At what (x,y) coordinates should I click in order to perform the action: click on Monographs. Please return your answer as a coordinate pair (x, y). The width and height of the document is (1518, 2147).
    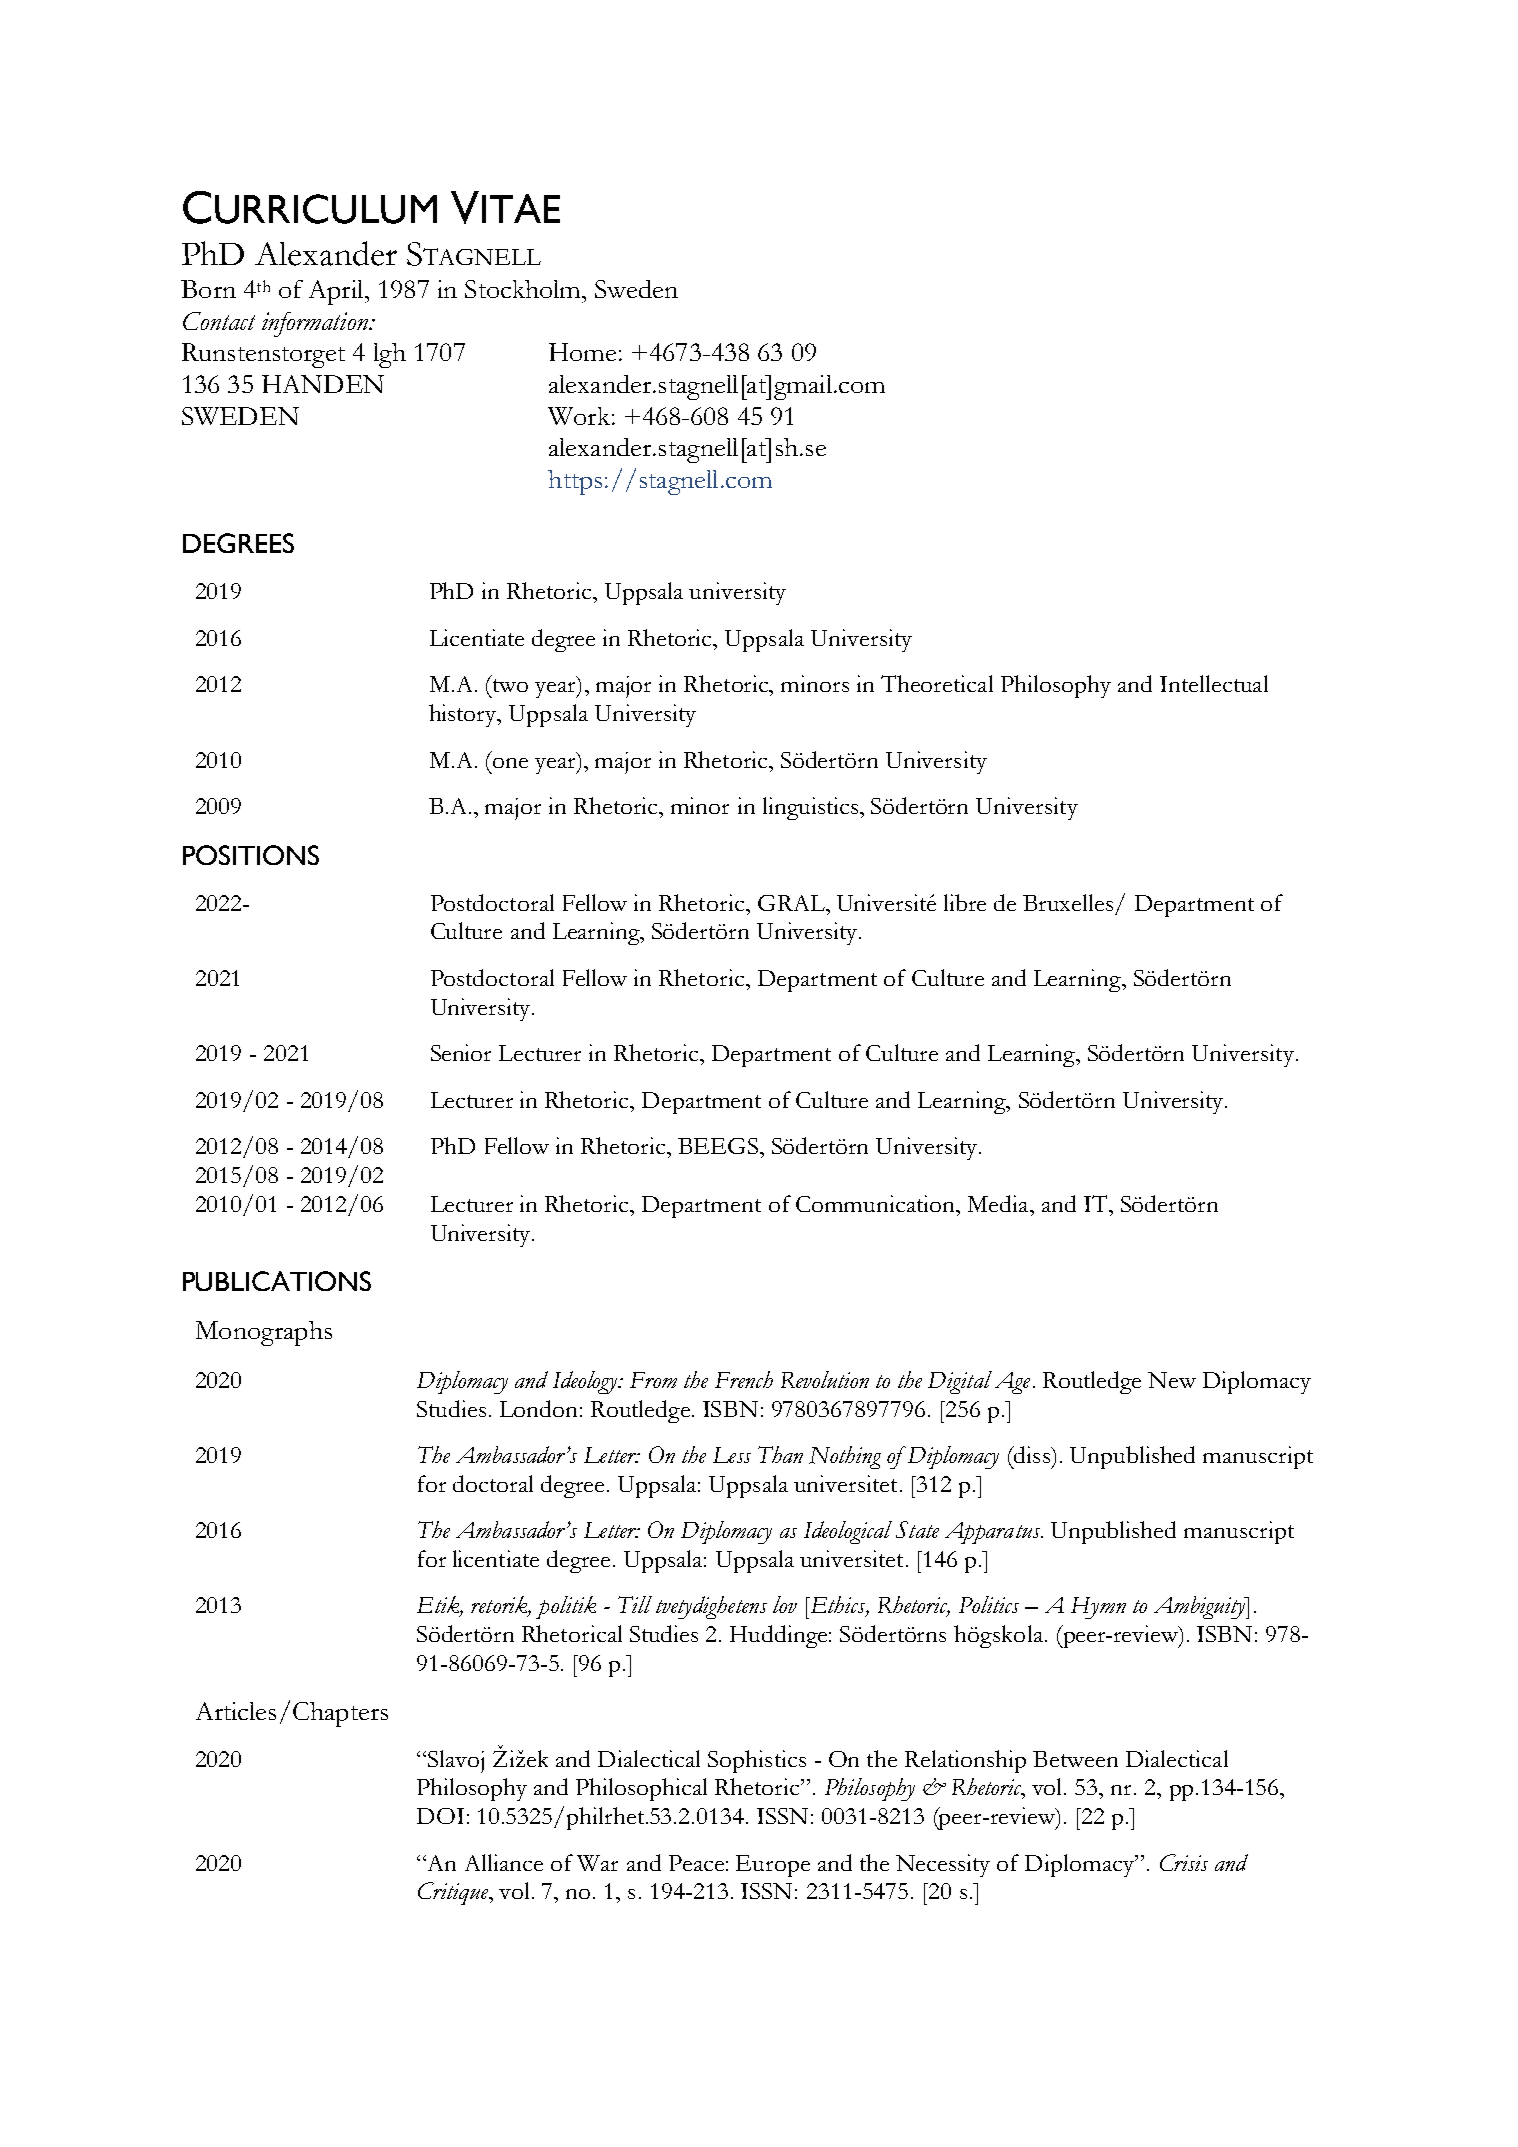
    Looking at the image, I should click on (264, 1333).
